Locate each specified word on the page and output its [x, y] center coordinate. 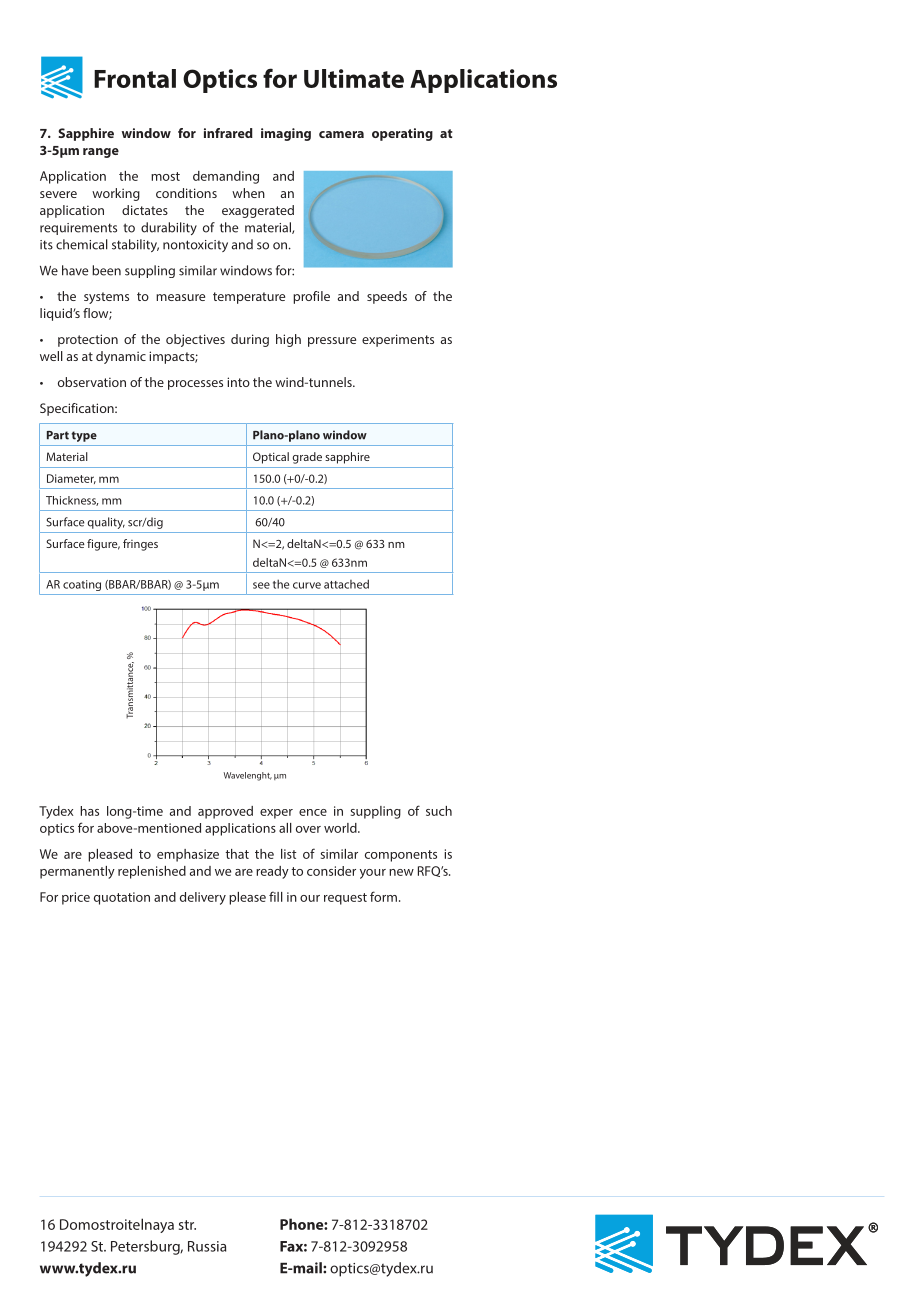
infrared [228, 133]
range [101, 153]
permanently [77, 872]
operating [402, 134]
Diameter [71, 479]
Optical [271, 458]
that [237, 854]
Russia [207, 1246]
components [401, 856]
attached [346, 584]
